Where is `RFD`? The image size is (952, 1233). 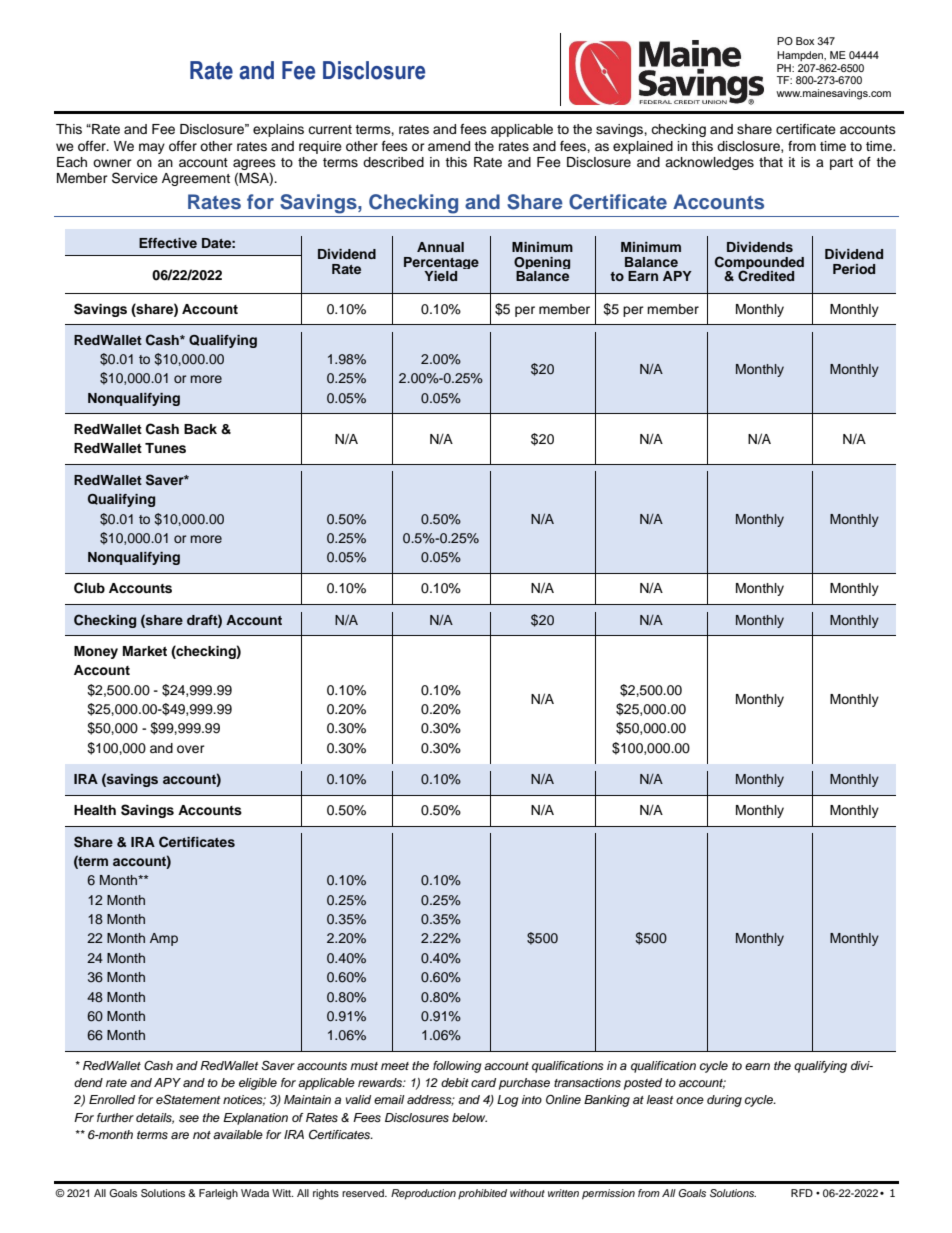
RFD is located at coordinates (802, 1193).
